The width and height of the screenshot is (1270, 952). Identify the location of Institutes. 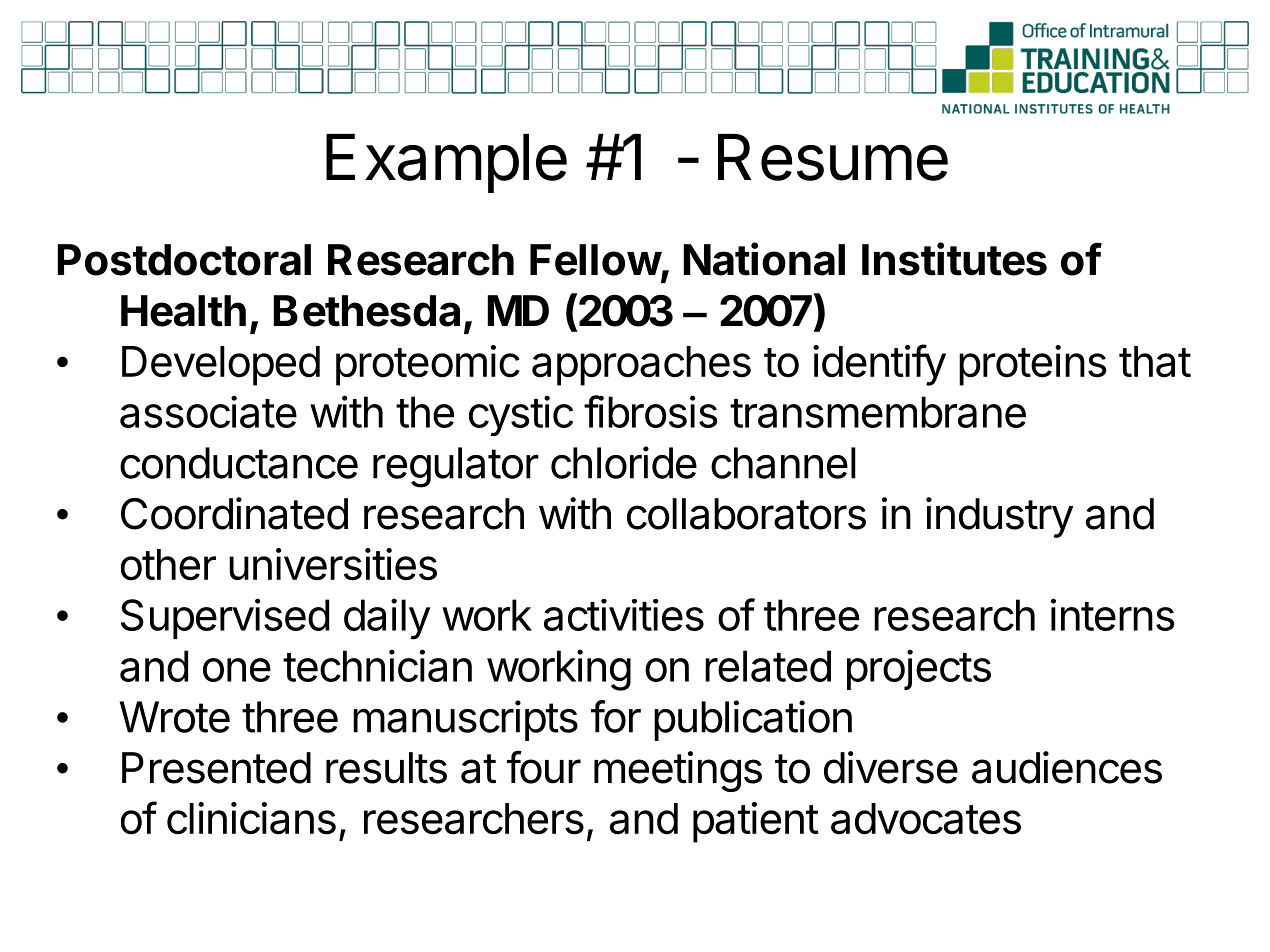
(954, 259).
